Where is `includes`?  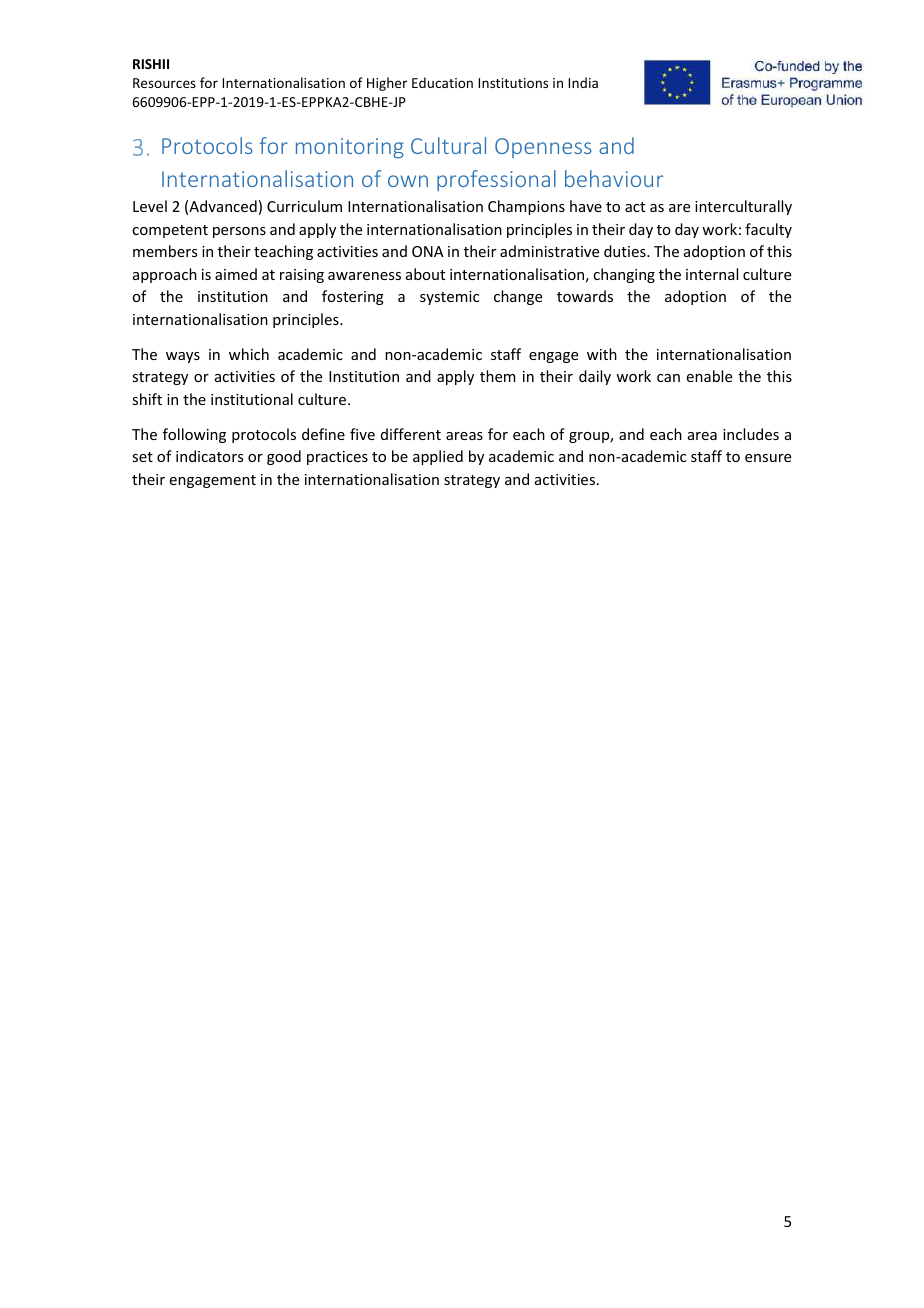 includes is located at coordinates (751, 434).
